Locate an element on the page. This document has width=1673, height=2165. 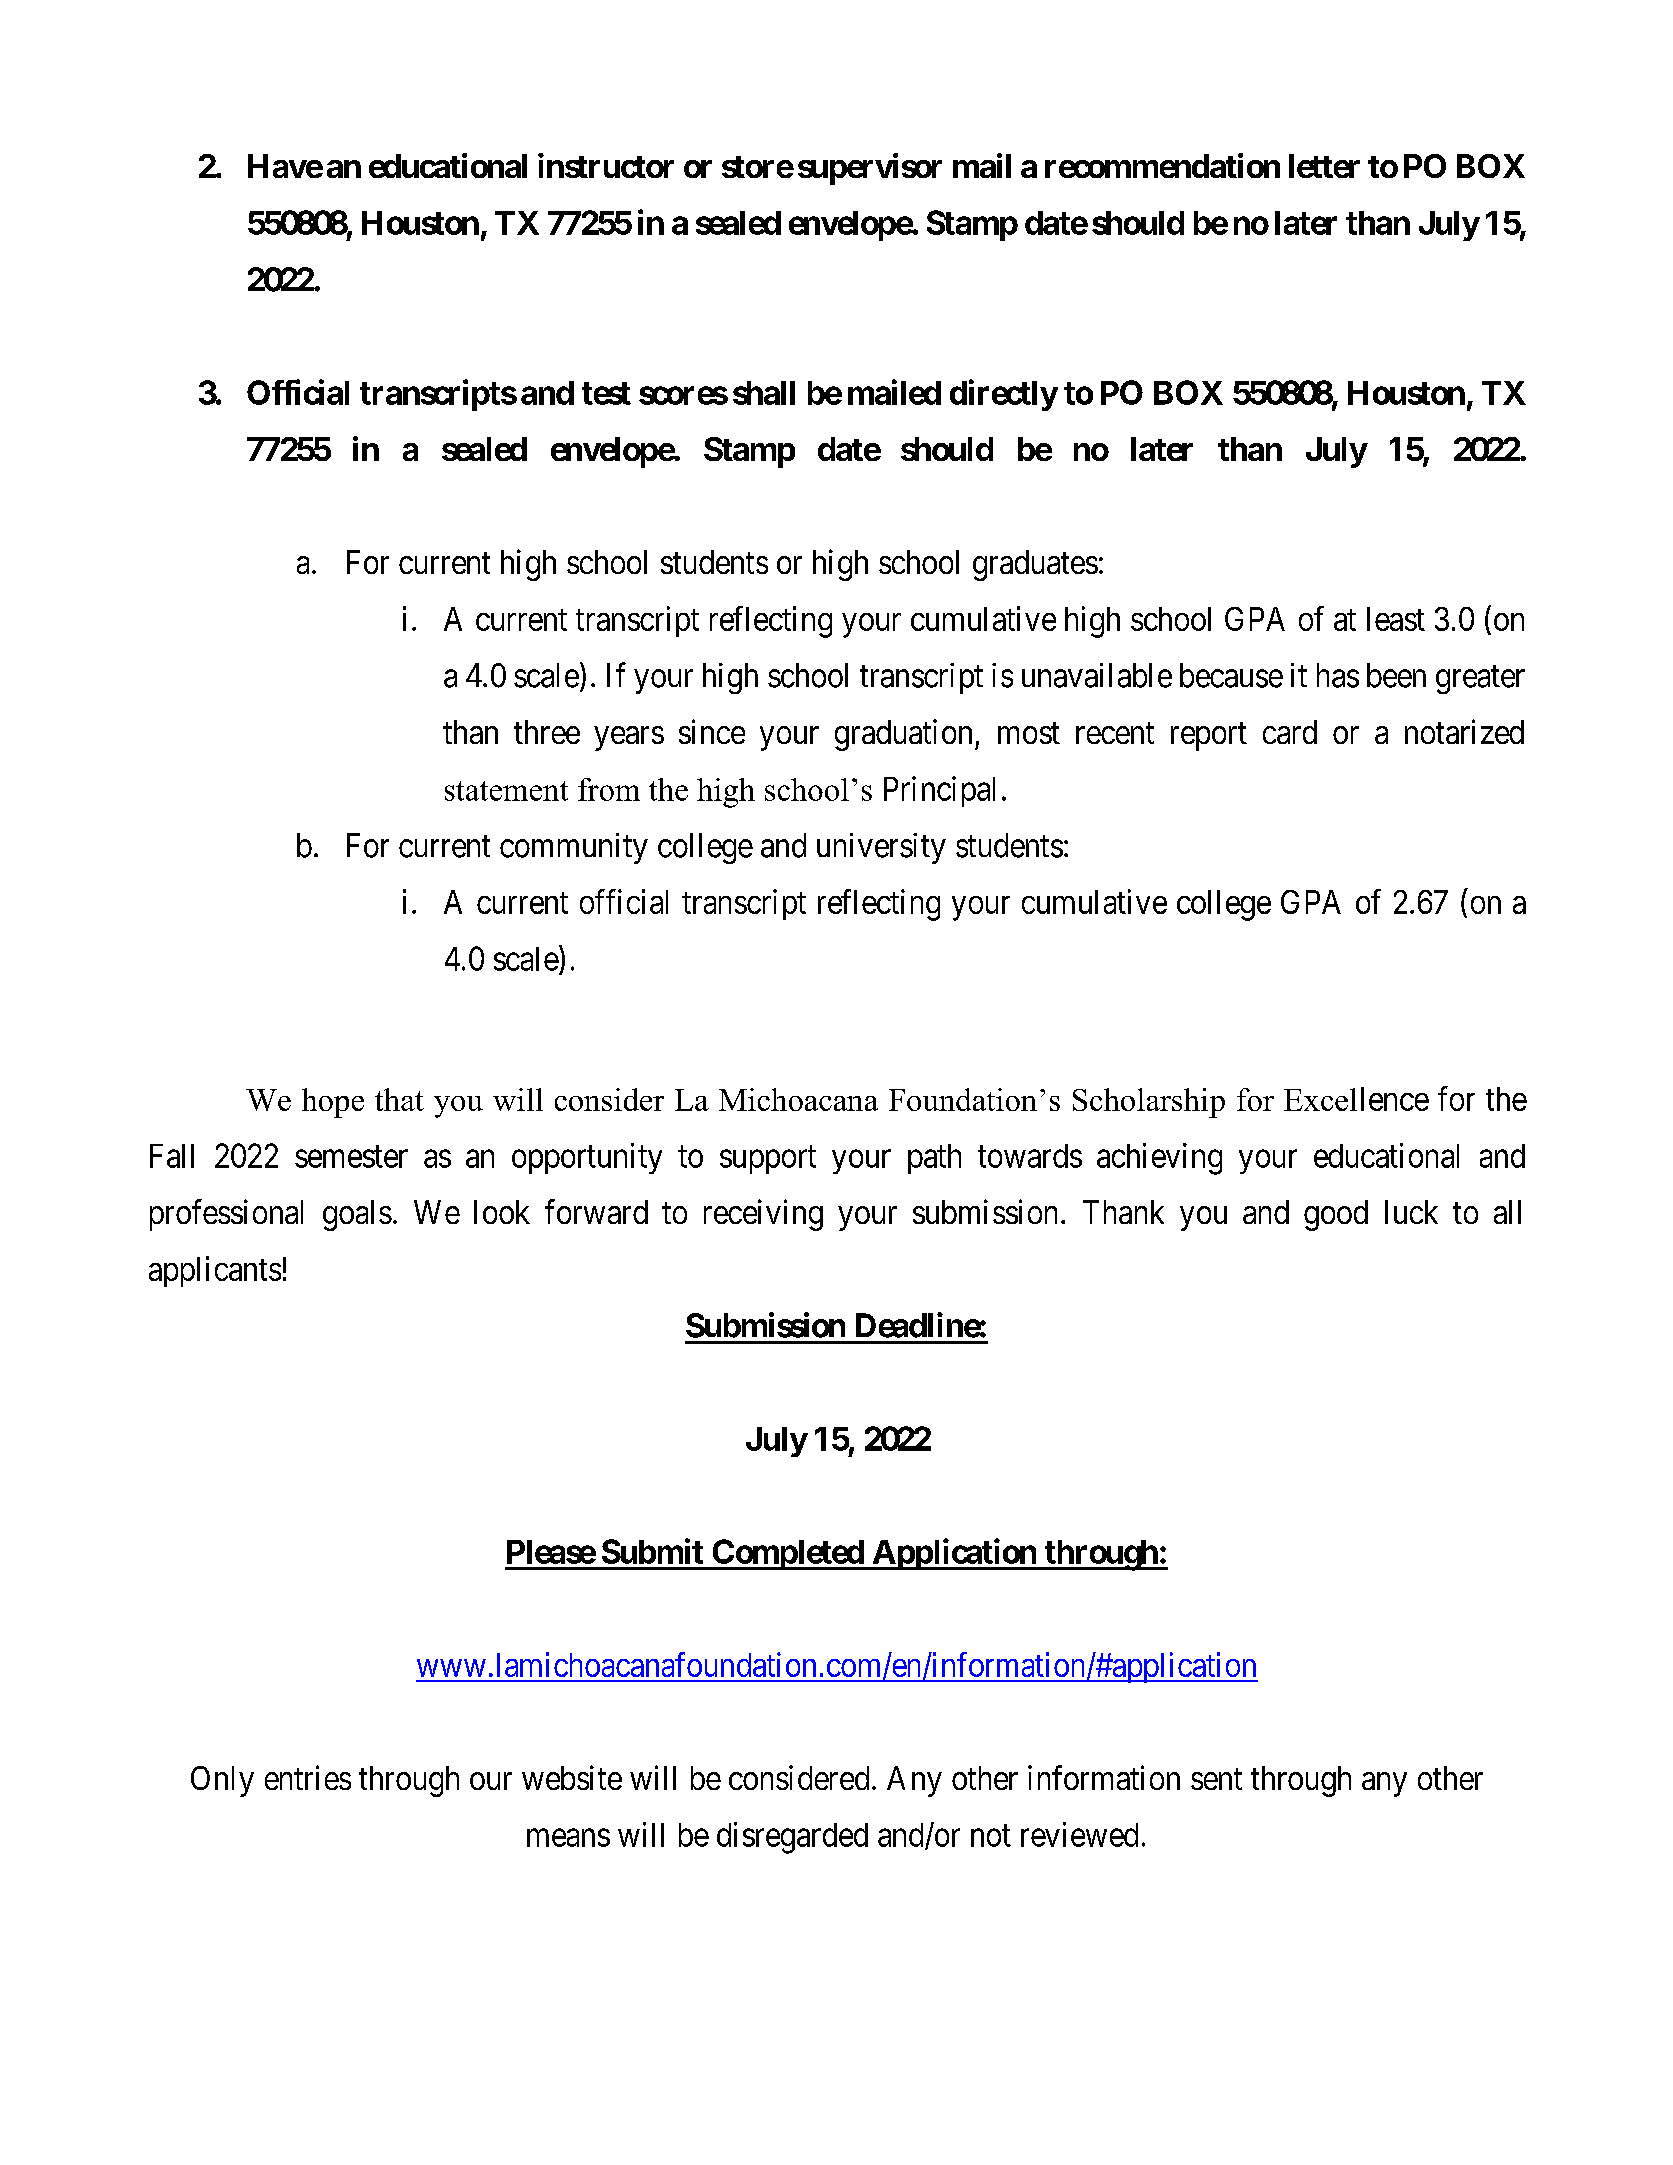
Excellence is located at coordinates (1356, 1099).
